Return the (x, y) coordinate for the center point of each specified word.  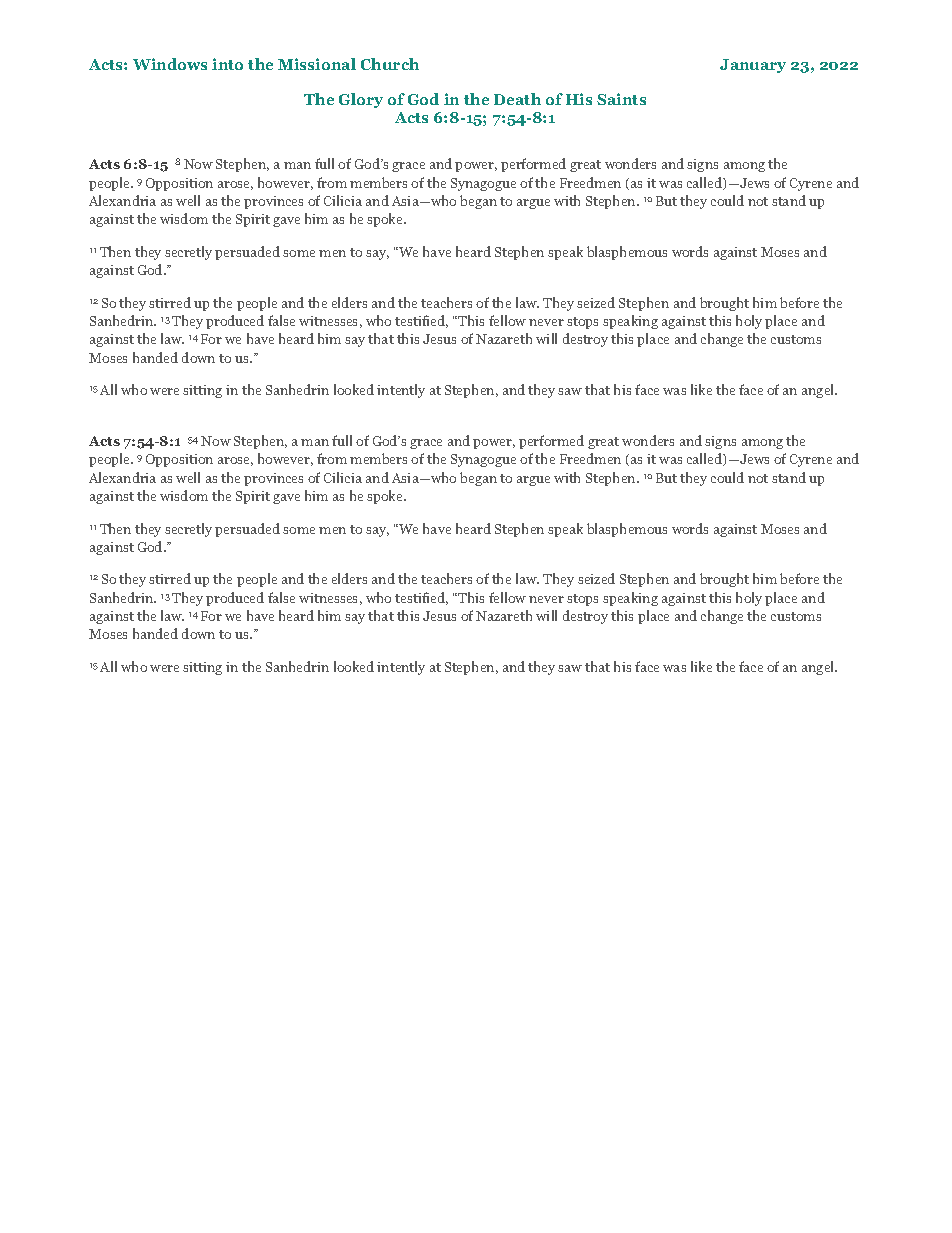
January (753, 66)
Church (390, 64)
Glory (361, 100)
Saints (621, 99)
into (227, 64)
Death (517, 99)
